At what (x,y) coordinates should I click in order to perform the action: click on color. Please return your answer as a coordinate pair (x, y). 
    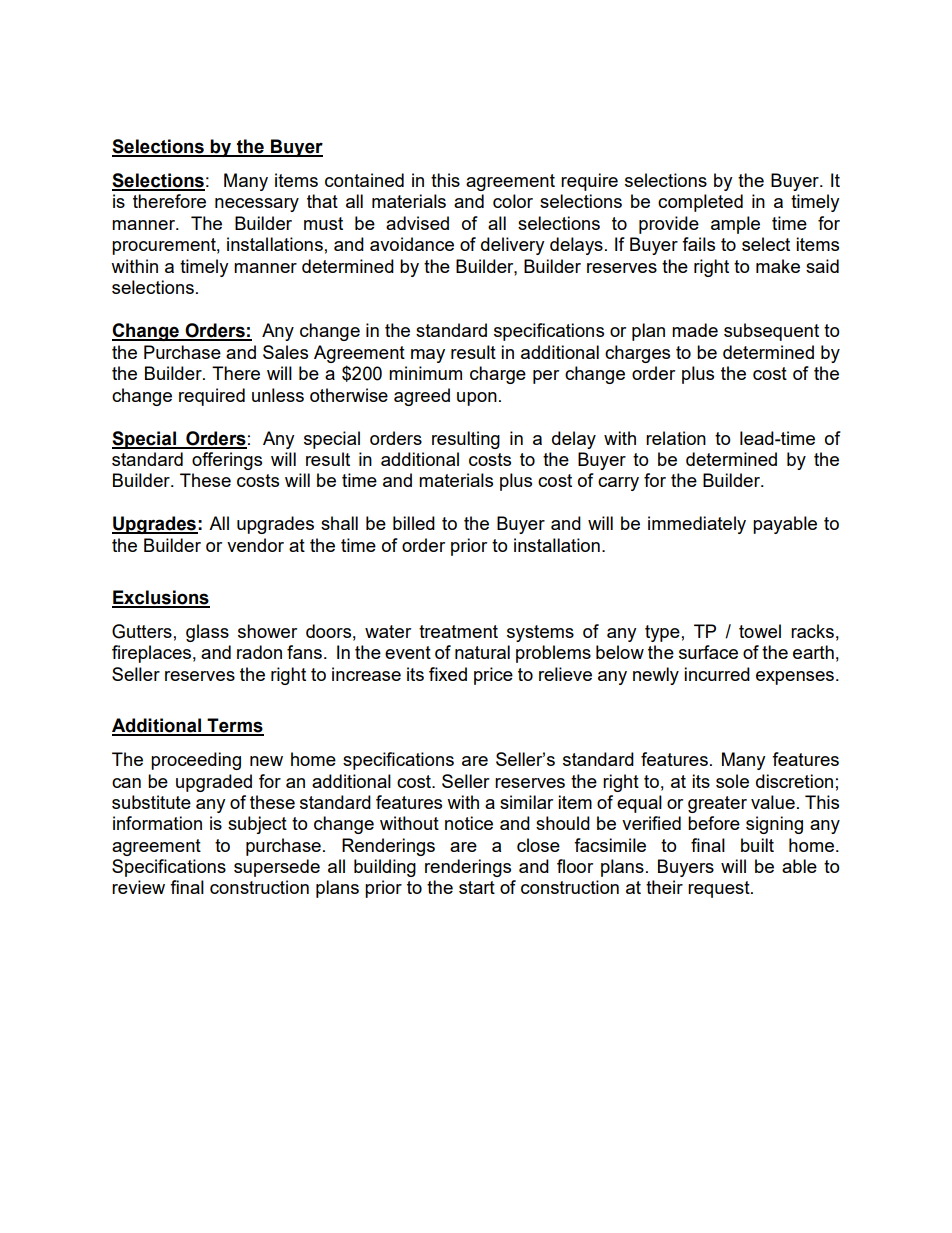
    Looking at the image, I should click on (513, 201).
